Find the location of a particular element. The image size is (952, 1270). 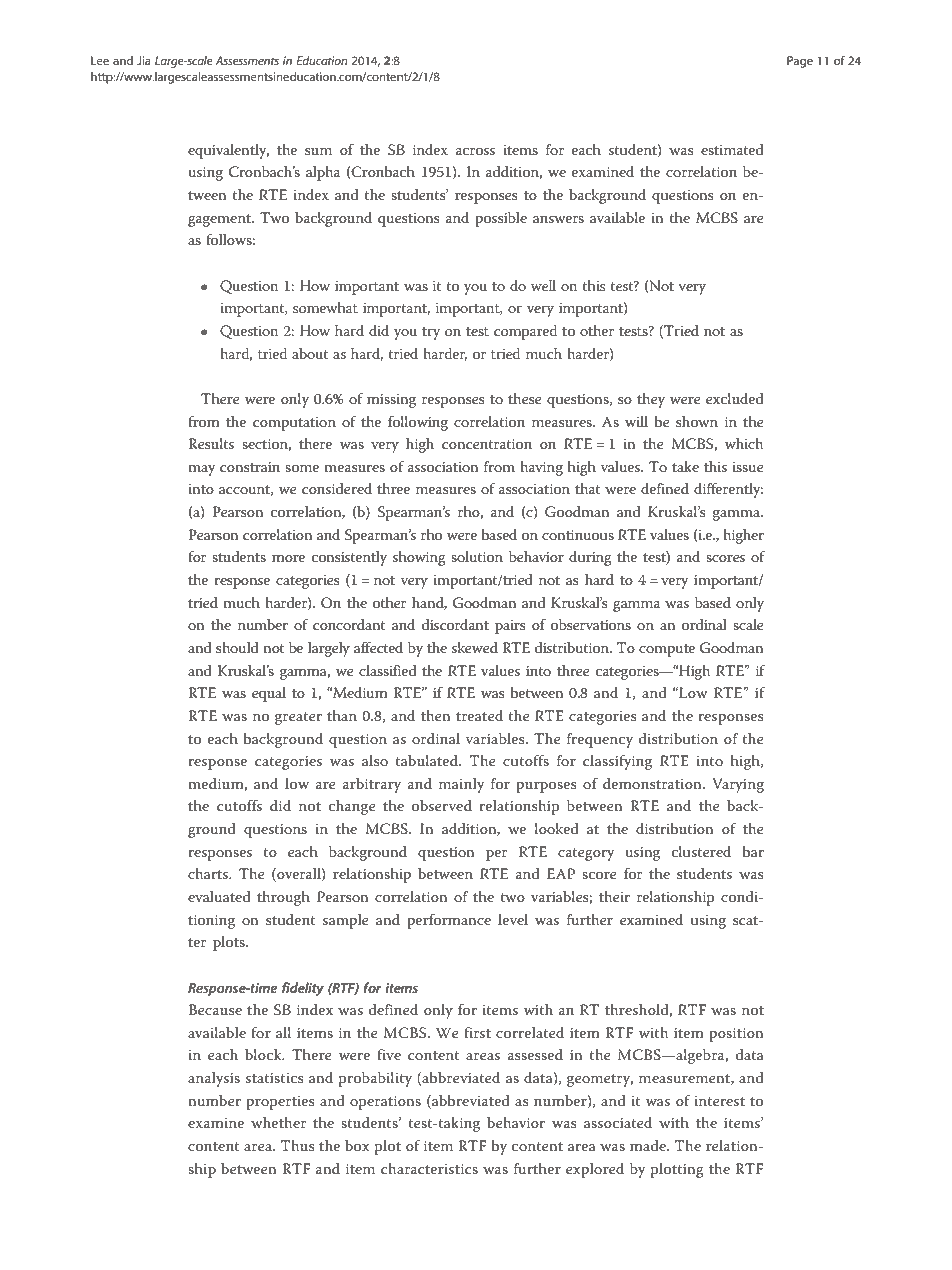

should is located at coordinates (237, 647).
